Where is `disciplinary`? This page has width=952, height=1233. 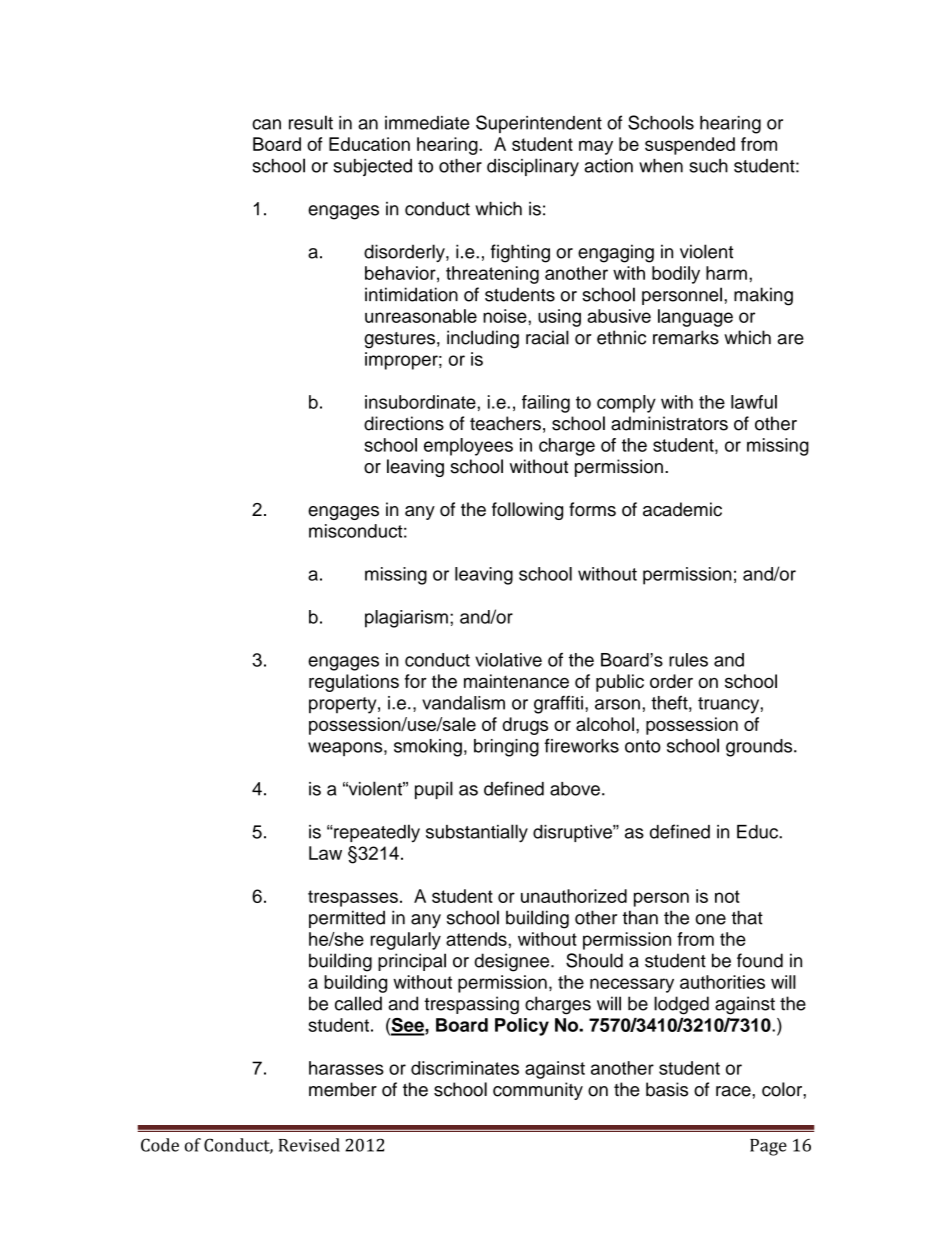 disciplinary is located at coordinates (533, 167).
